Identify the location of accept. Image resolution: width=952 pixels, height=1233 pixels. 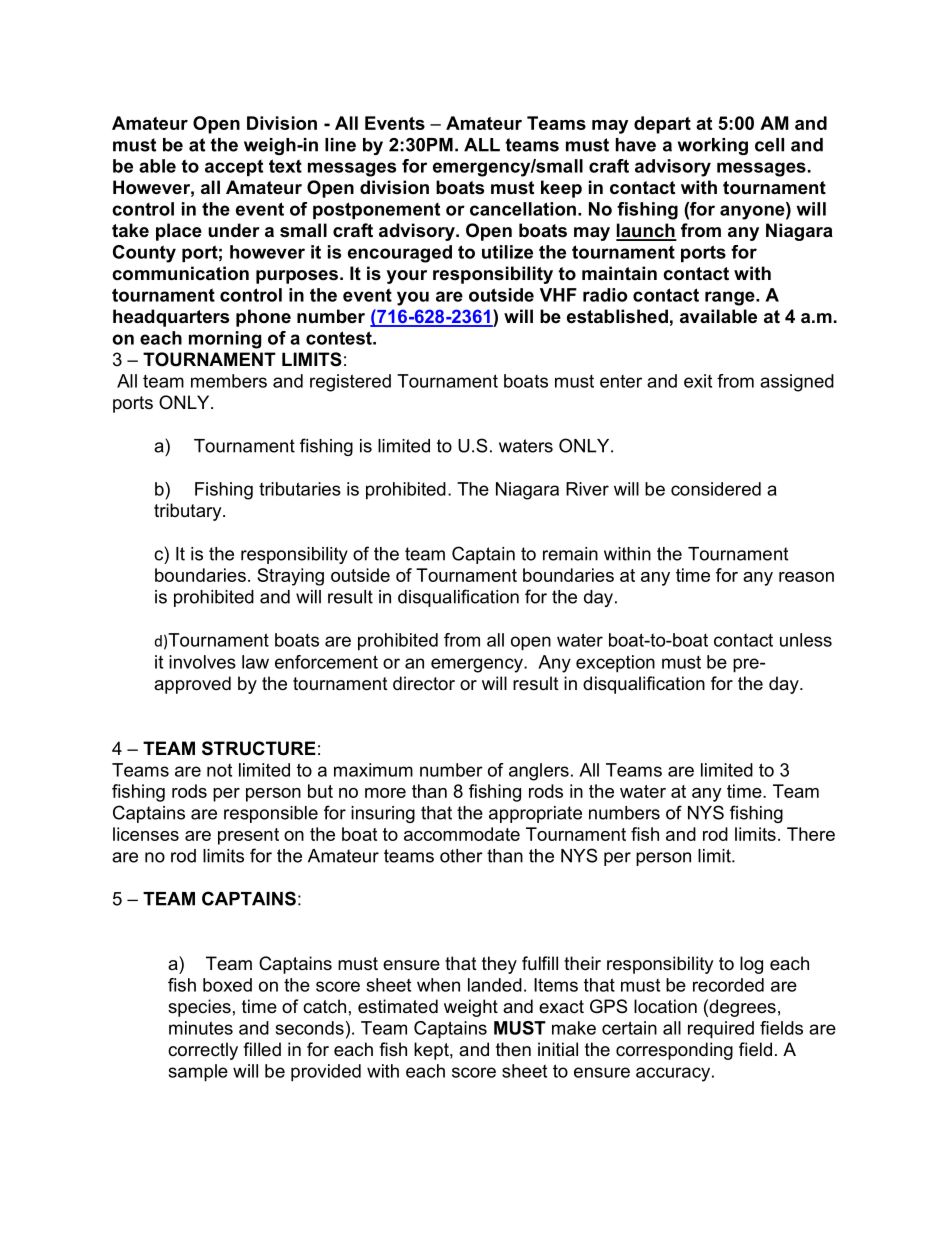
(234, 168).
